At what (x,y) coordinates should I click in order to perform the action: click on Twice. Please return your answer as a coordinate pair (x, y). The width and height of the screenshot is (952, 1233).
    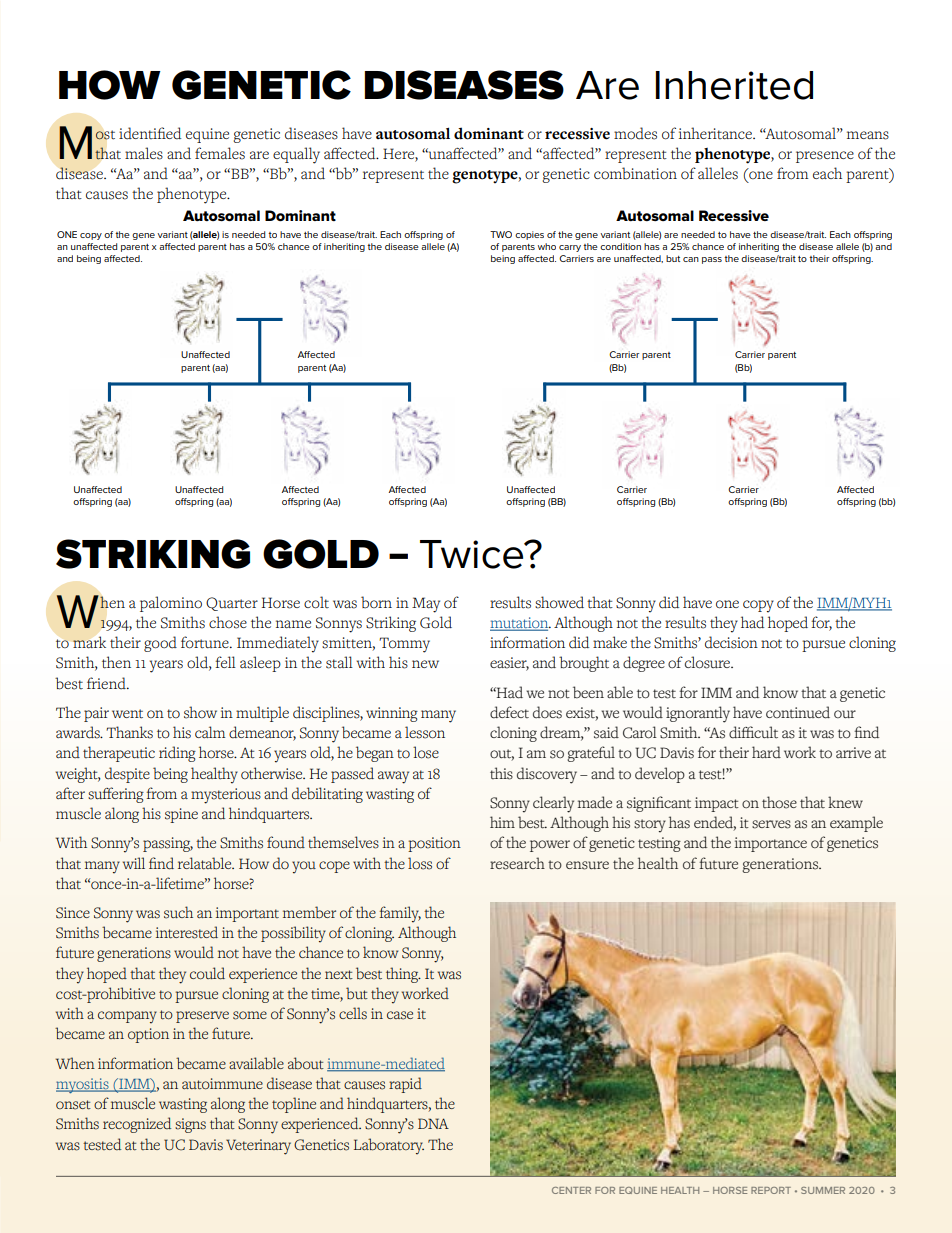
    Looking at the image, I should click on (473, 554).
